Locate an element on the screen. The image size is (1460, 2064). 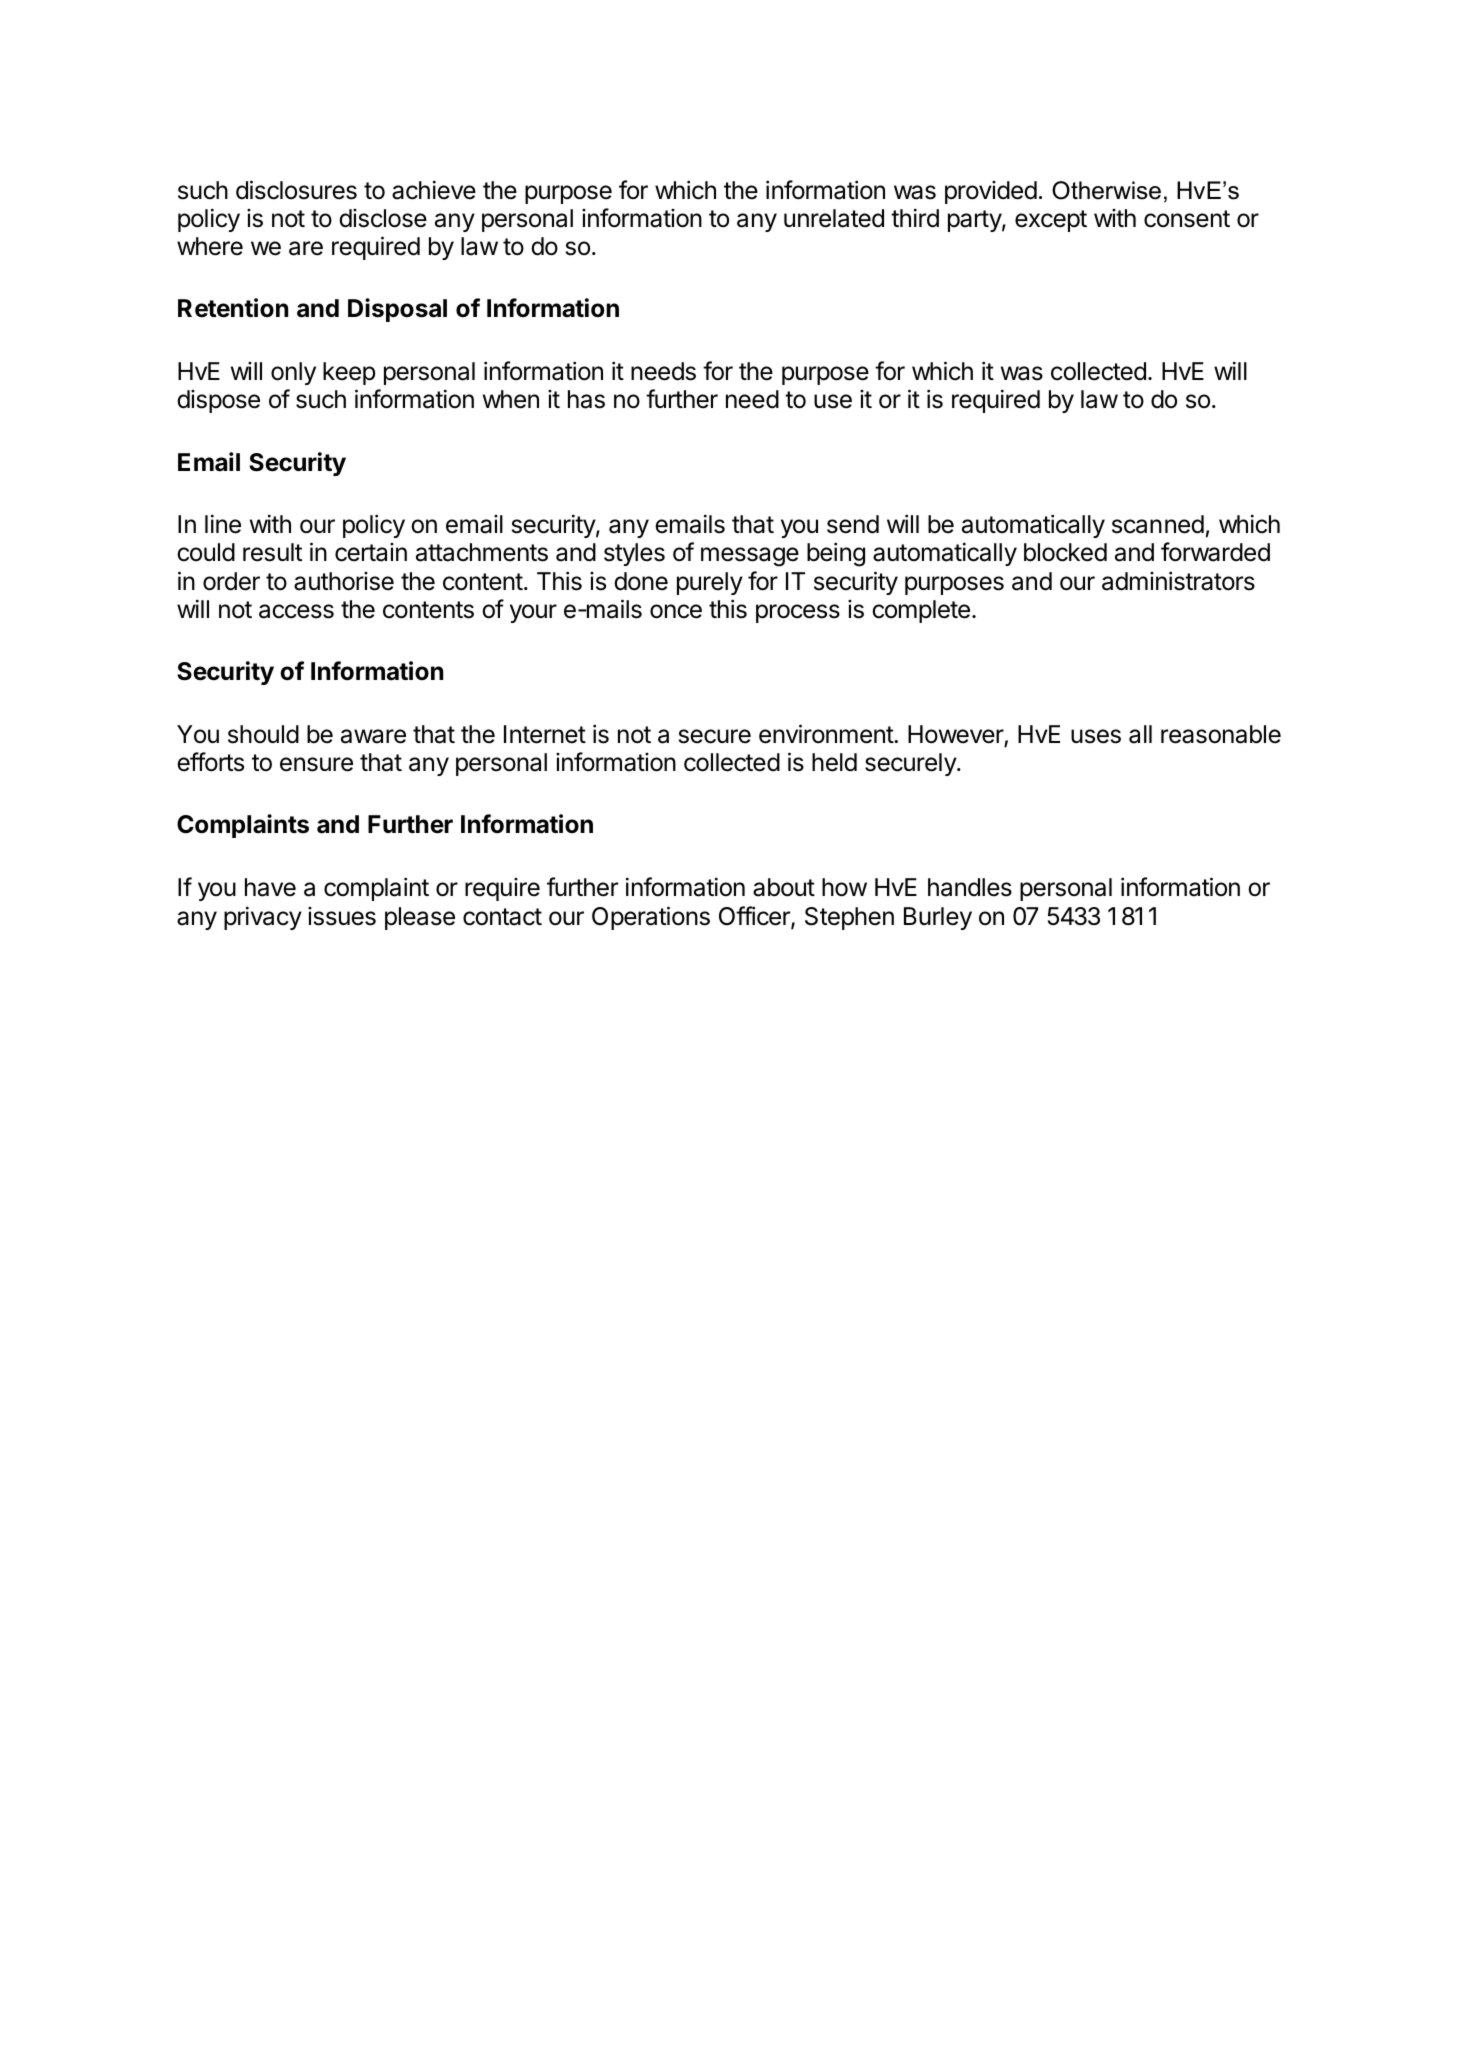
certain is located at coordinates (371, 552).
